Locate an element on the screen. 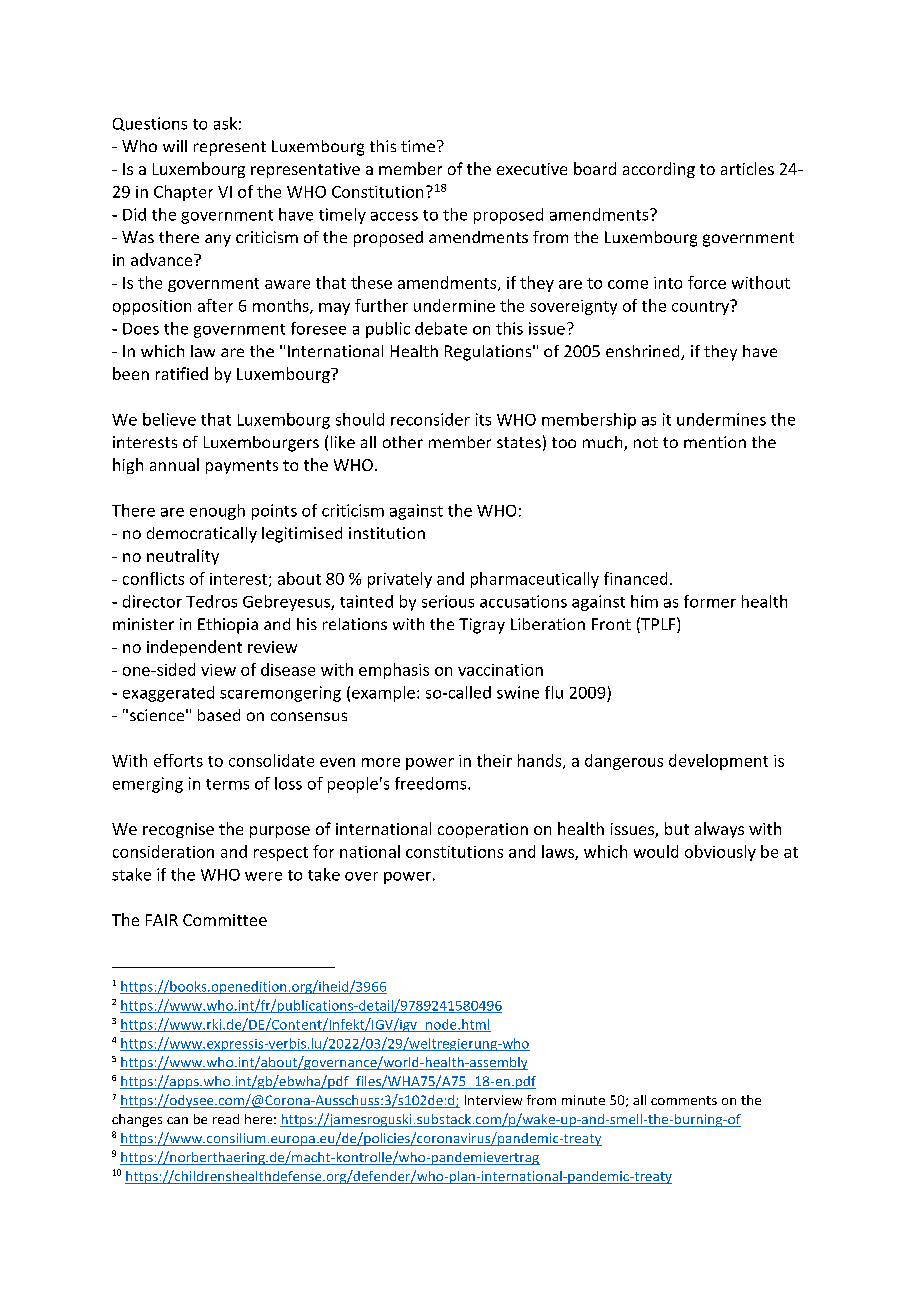 This screenshot has height=1308, width=924. Ethiopia is located at coordinates (228, 626).
